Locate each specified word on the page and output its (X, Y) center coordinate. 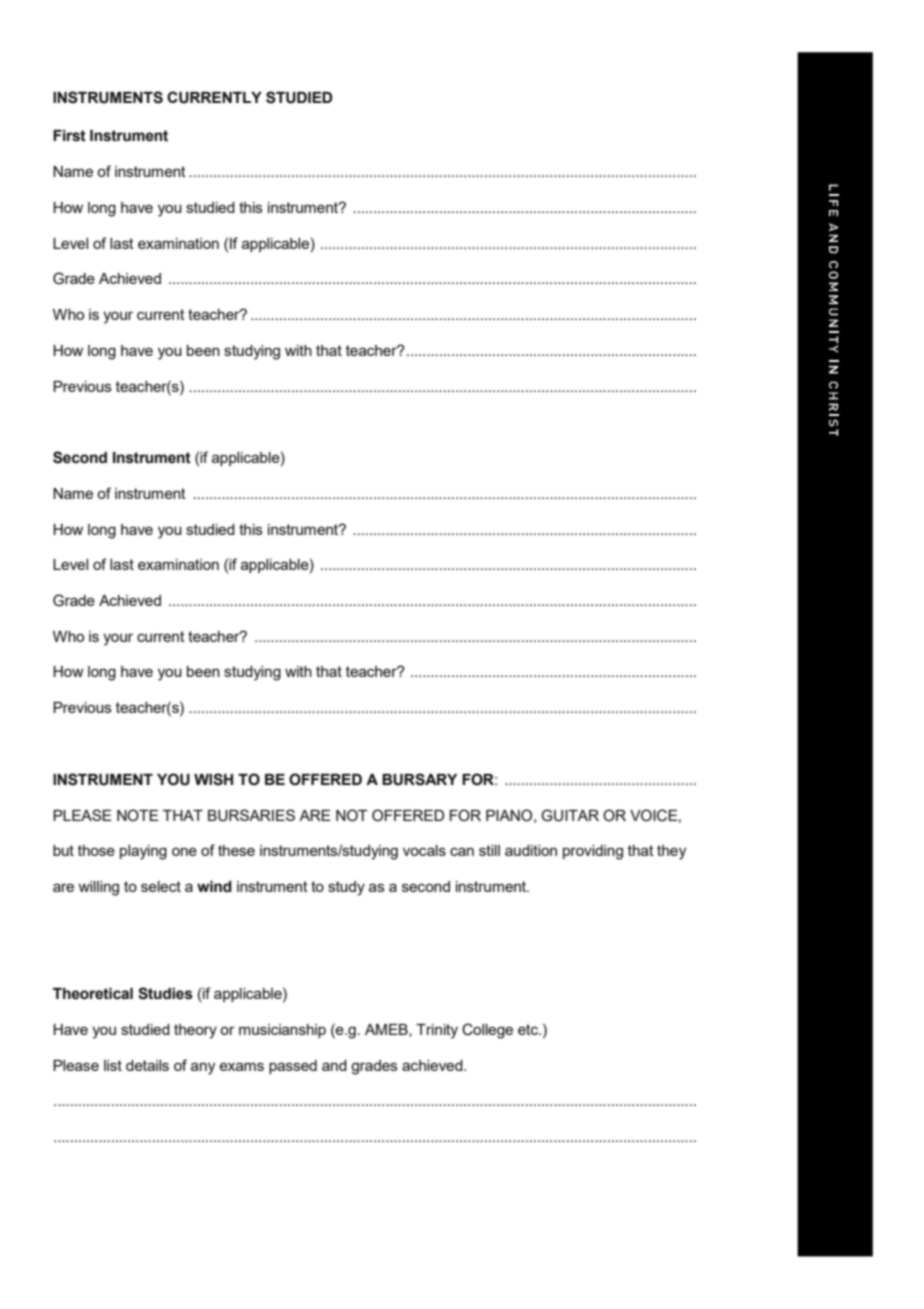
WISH (213, 779)
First (69, 136)
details (147, 1065)
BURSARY (419, 779)
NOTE (138, 815)
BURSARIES (251, 815)
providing (593, 852)
